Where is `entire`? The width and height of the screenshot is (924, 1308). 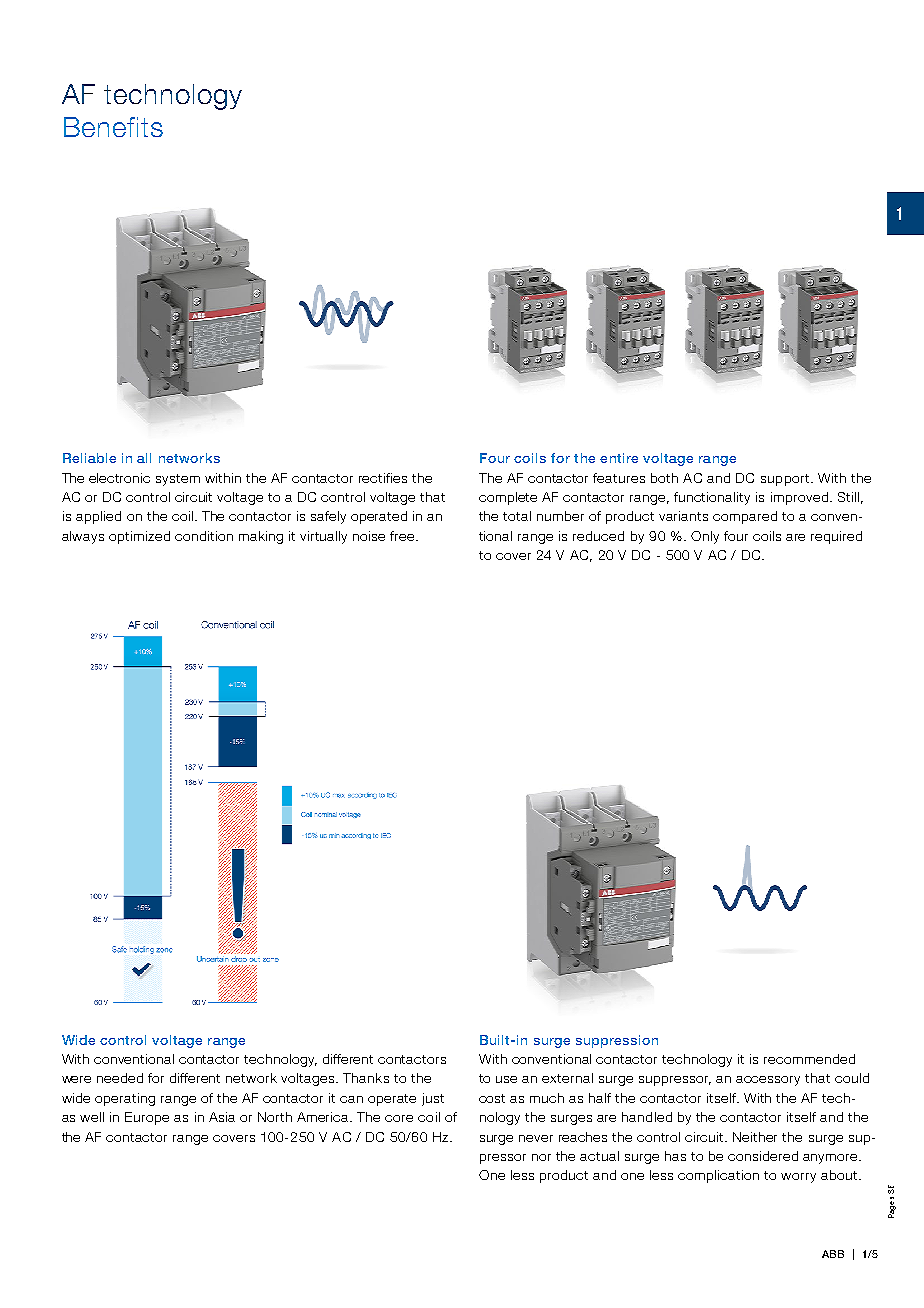 entire is located at coordinates (619, 458).
